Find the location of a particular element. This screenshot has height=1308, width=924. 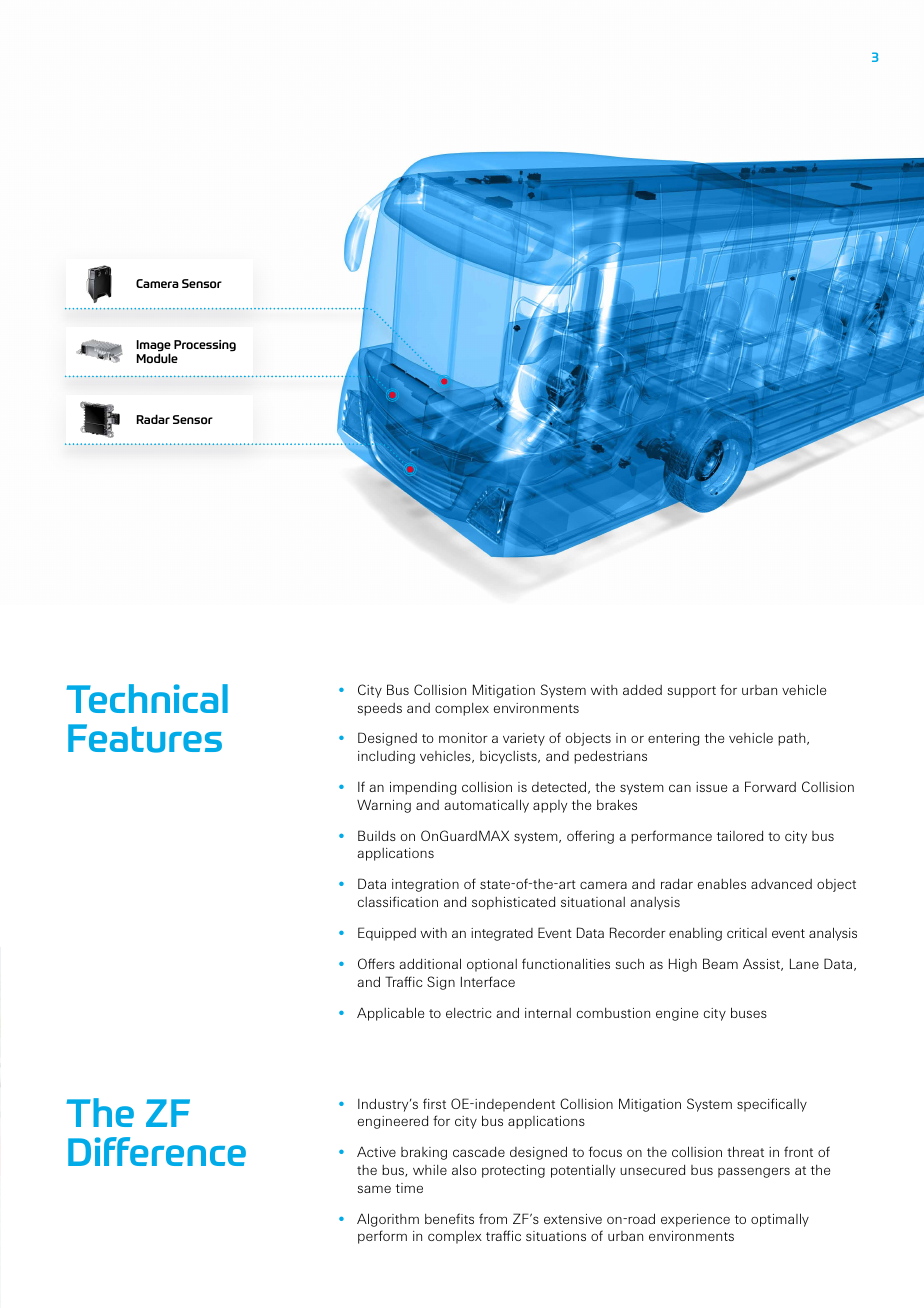

Module is located at coordinates (157, 358).
